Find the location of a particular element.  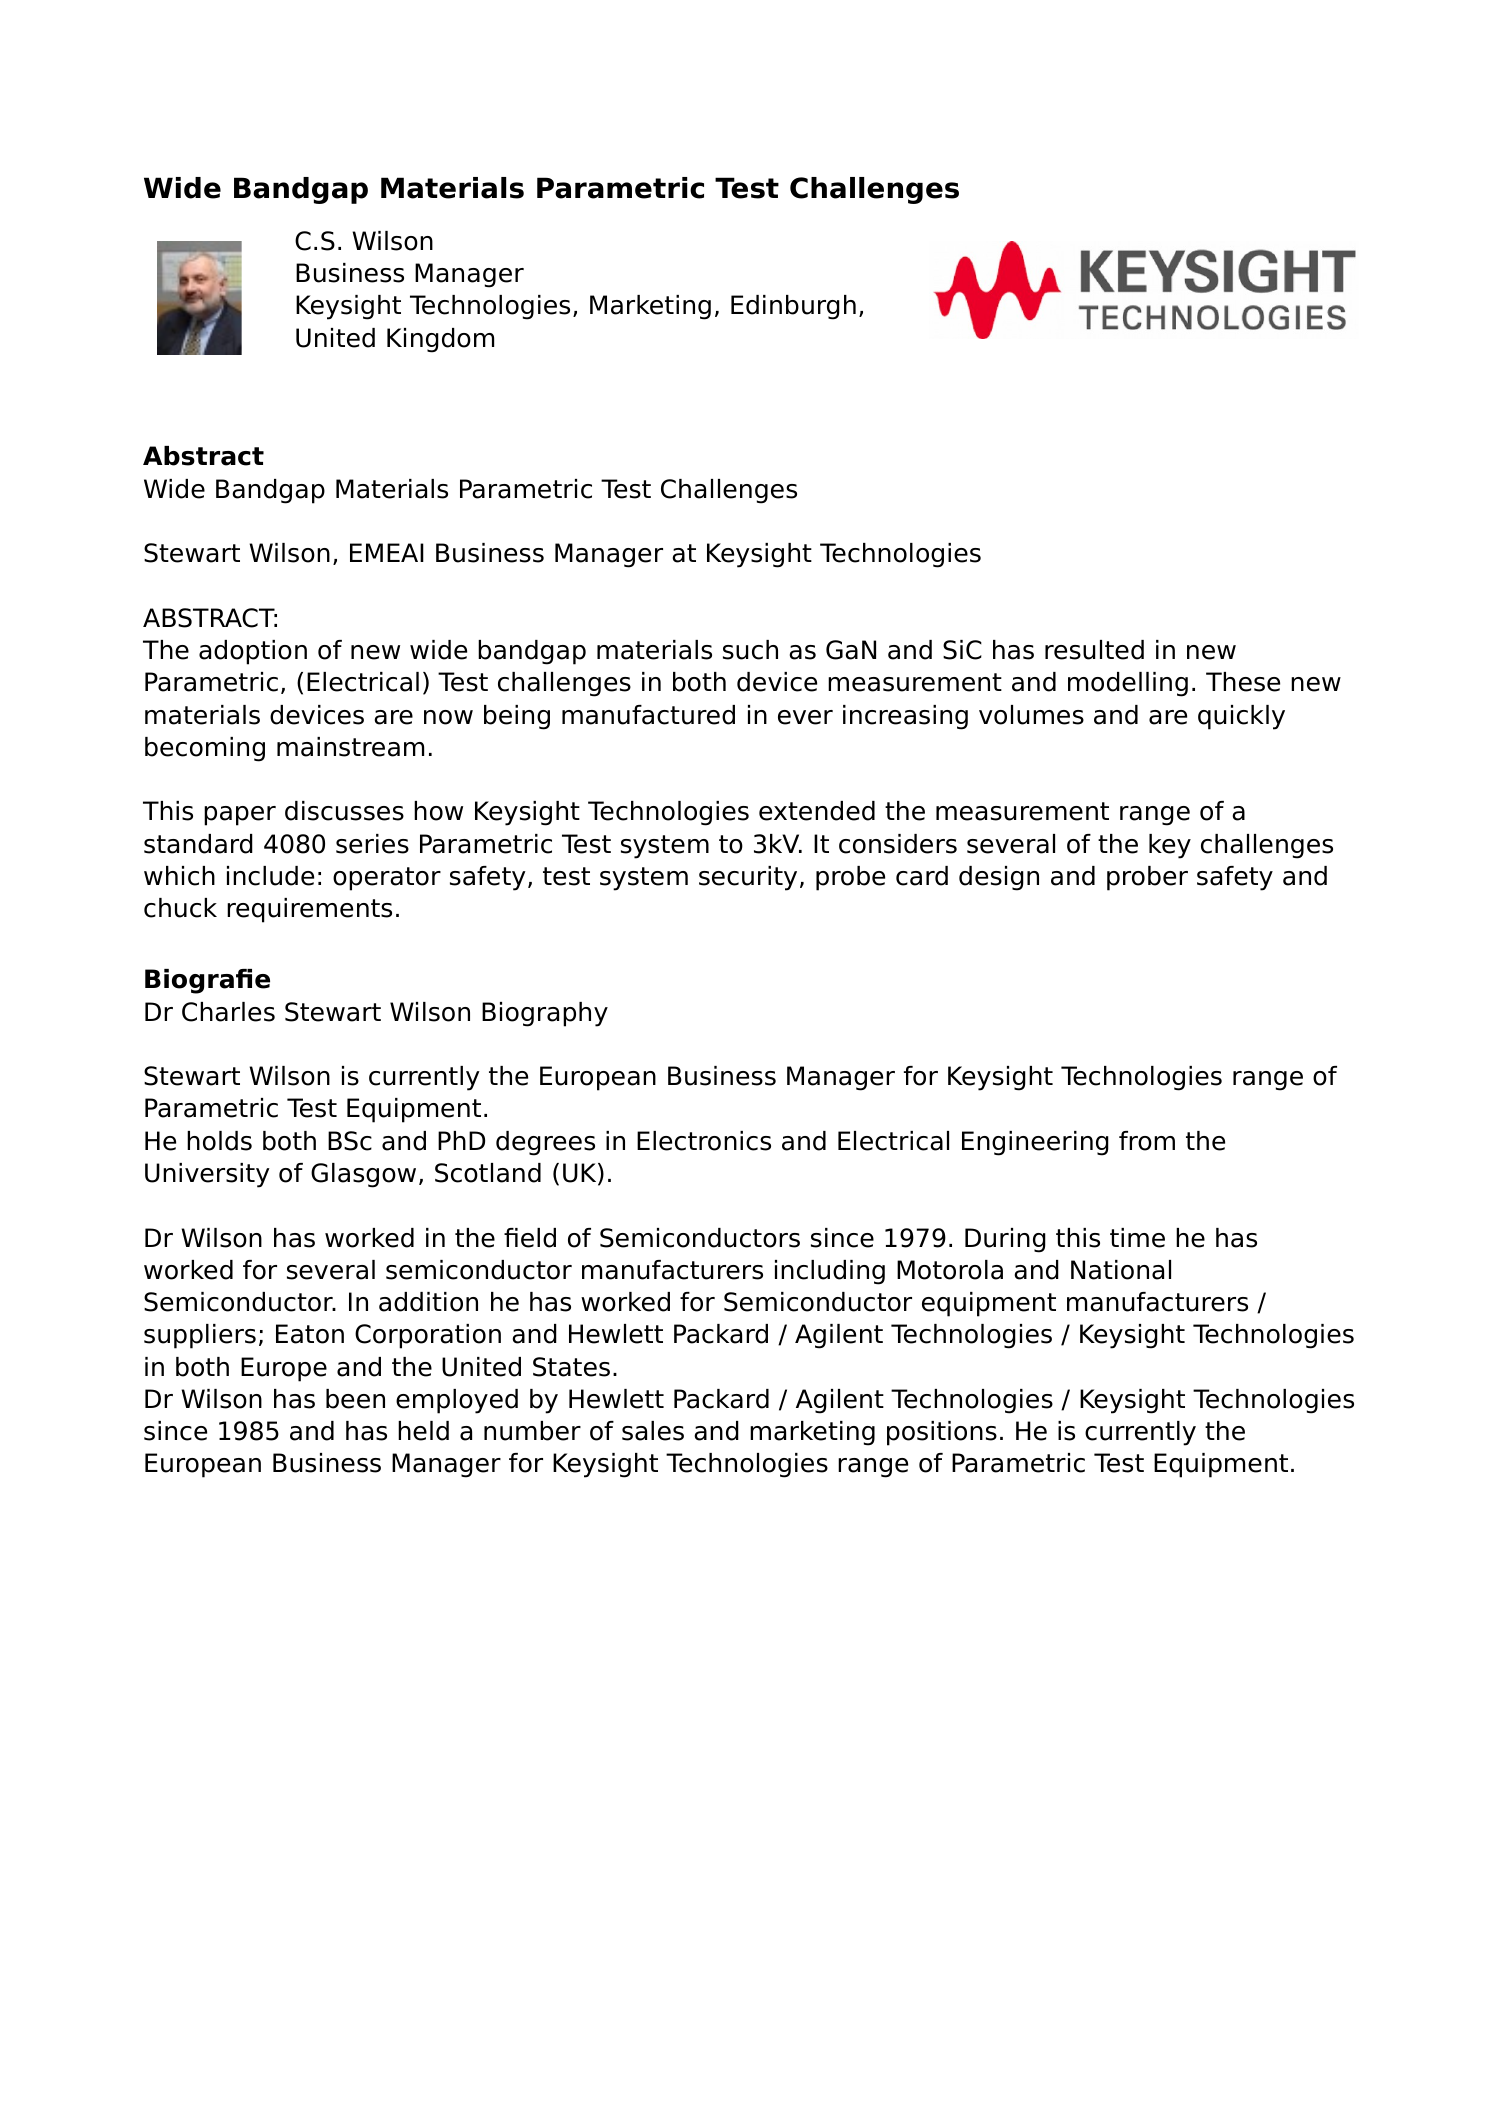

Biography is located at coordinates (545, 1014).
